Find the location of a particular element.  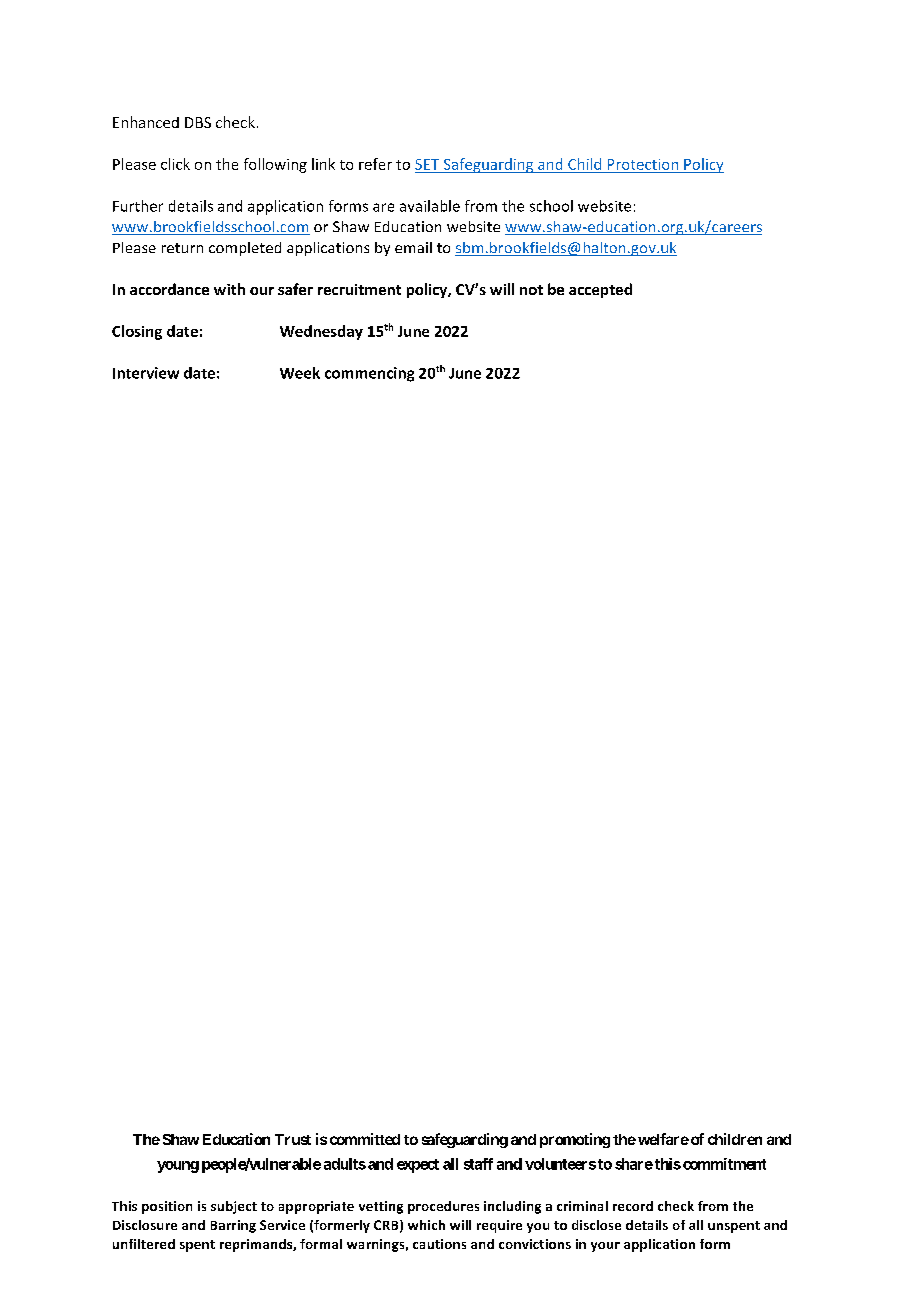

click is located at coordinates (175, 164).
